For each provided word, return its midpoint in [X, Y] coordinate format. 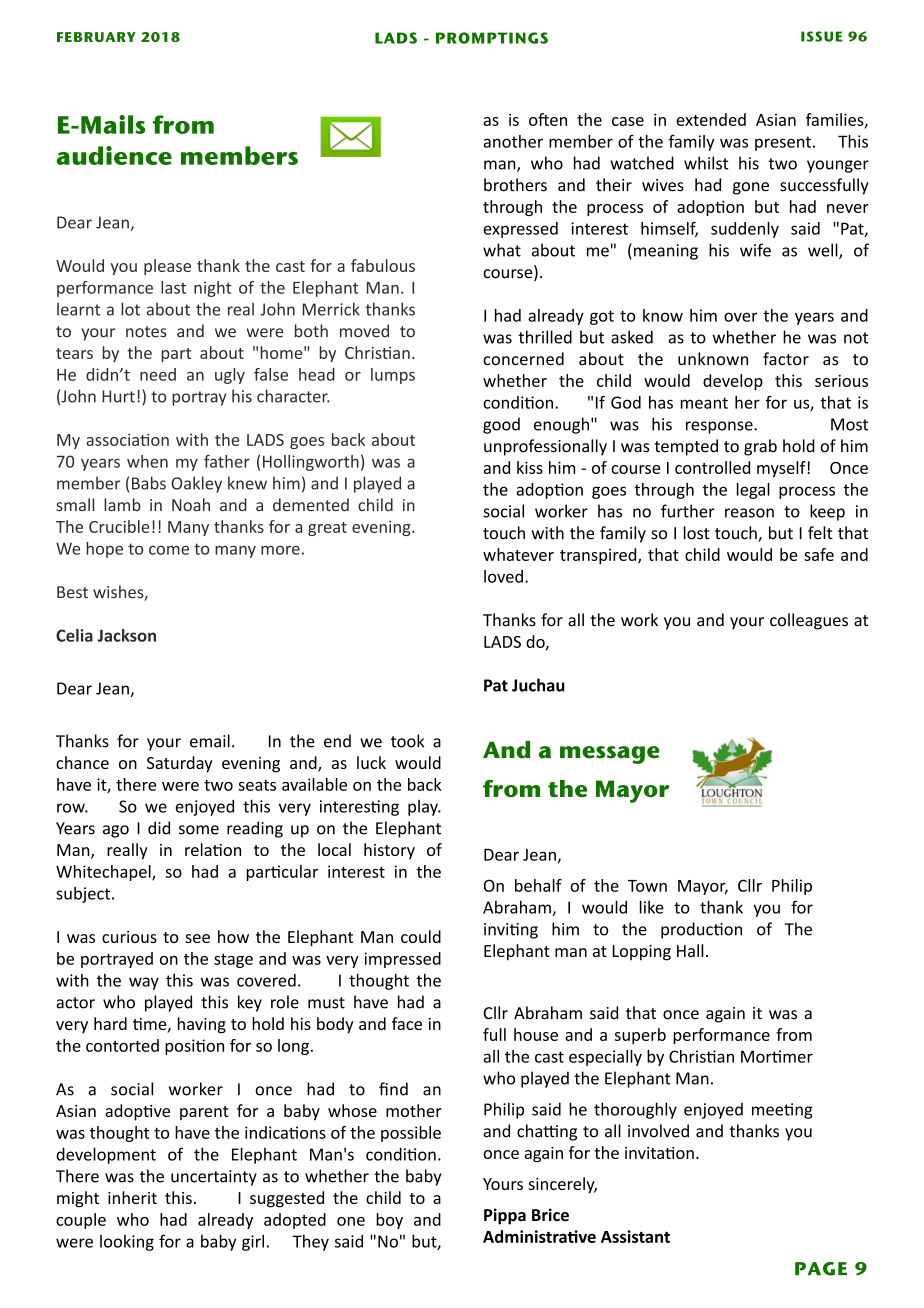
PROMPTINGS [492, 38]
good [501, 425]
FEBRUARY [96, 37]
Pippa [505, 1216]
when [147, 461]
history [389, 851]
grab [760, 447]
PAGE [821, 1269]
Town [647, 886]
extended [711, 119]
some [199, 830]
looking [127, 1243]
